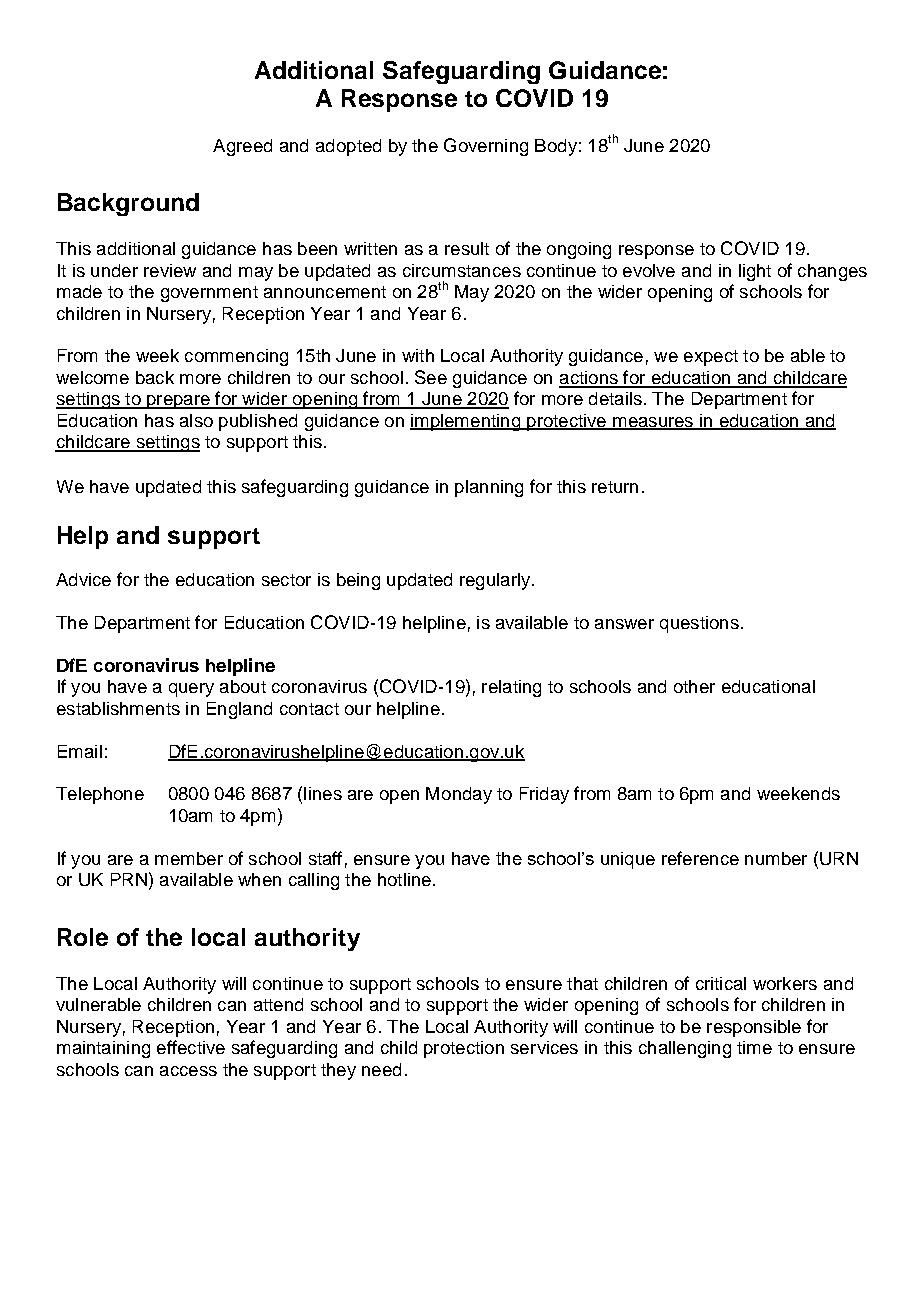 The width and height of the screenshot is (924, 1308). Describe the element at coordinates (242, 147) in the screenshot. I see `Agreed` at that location.
